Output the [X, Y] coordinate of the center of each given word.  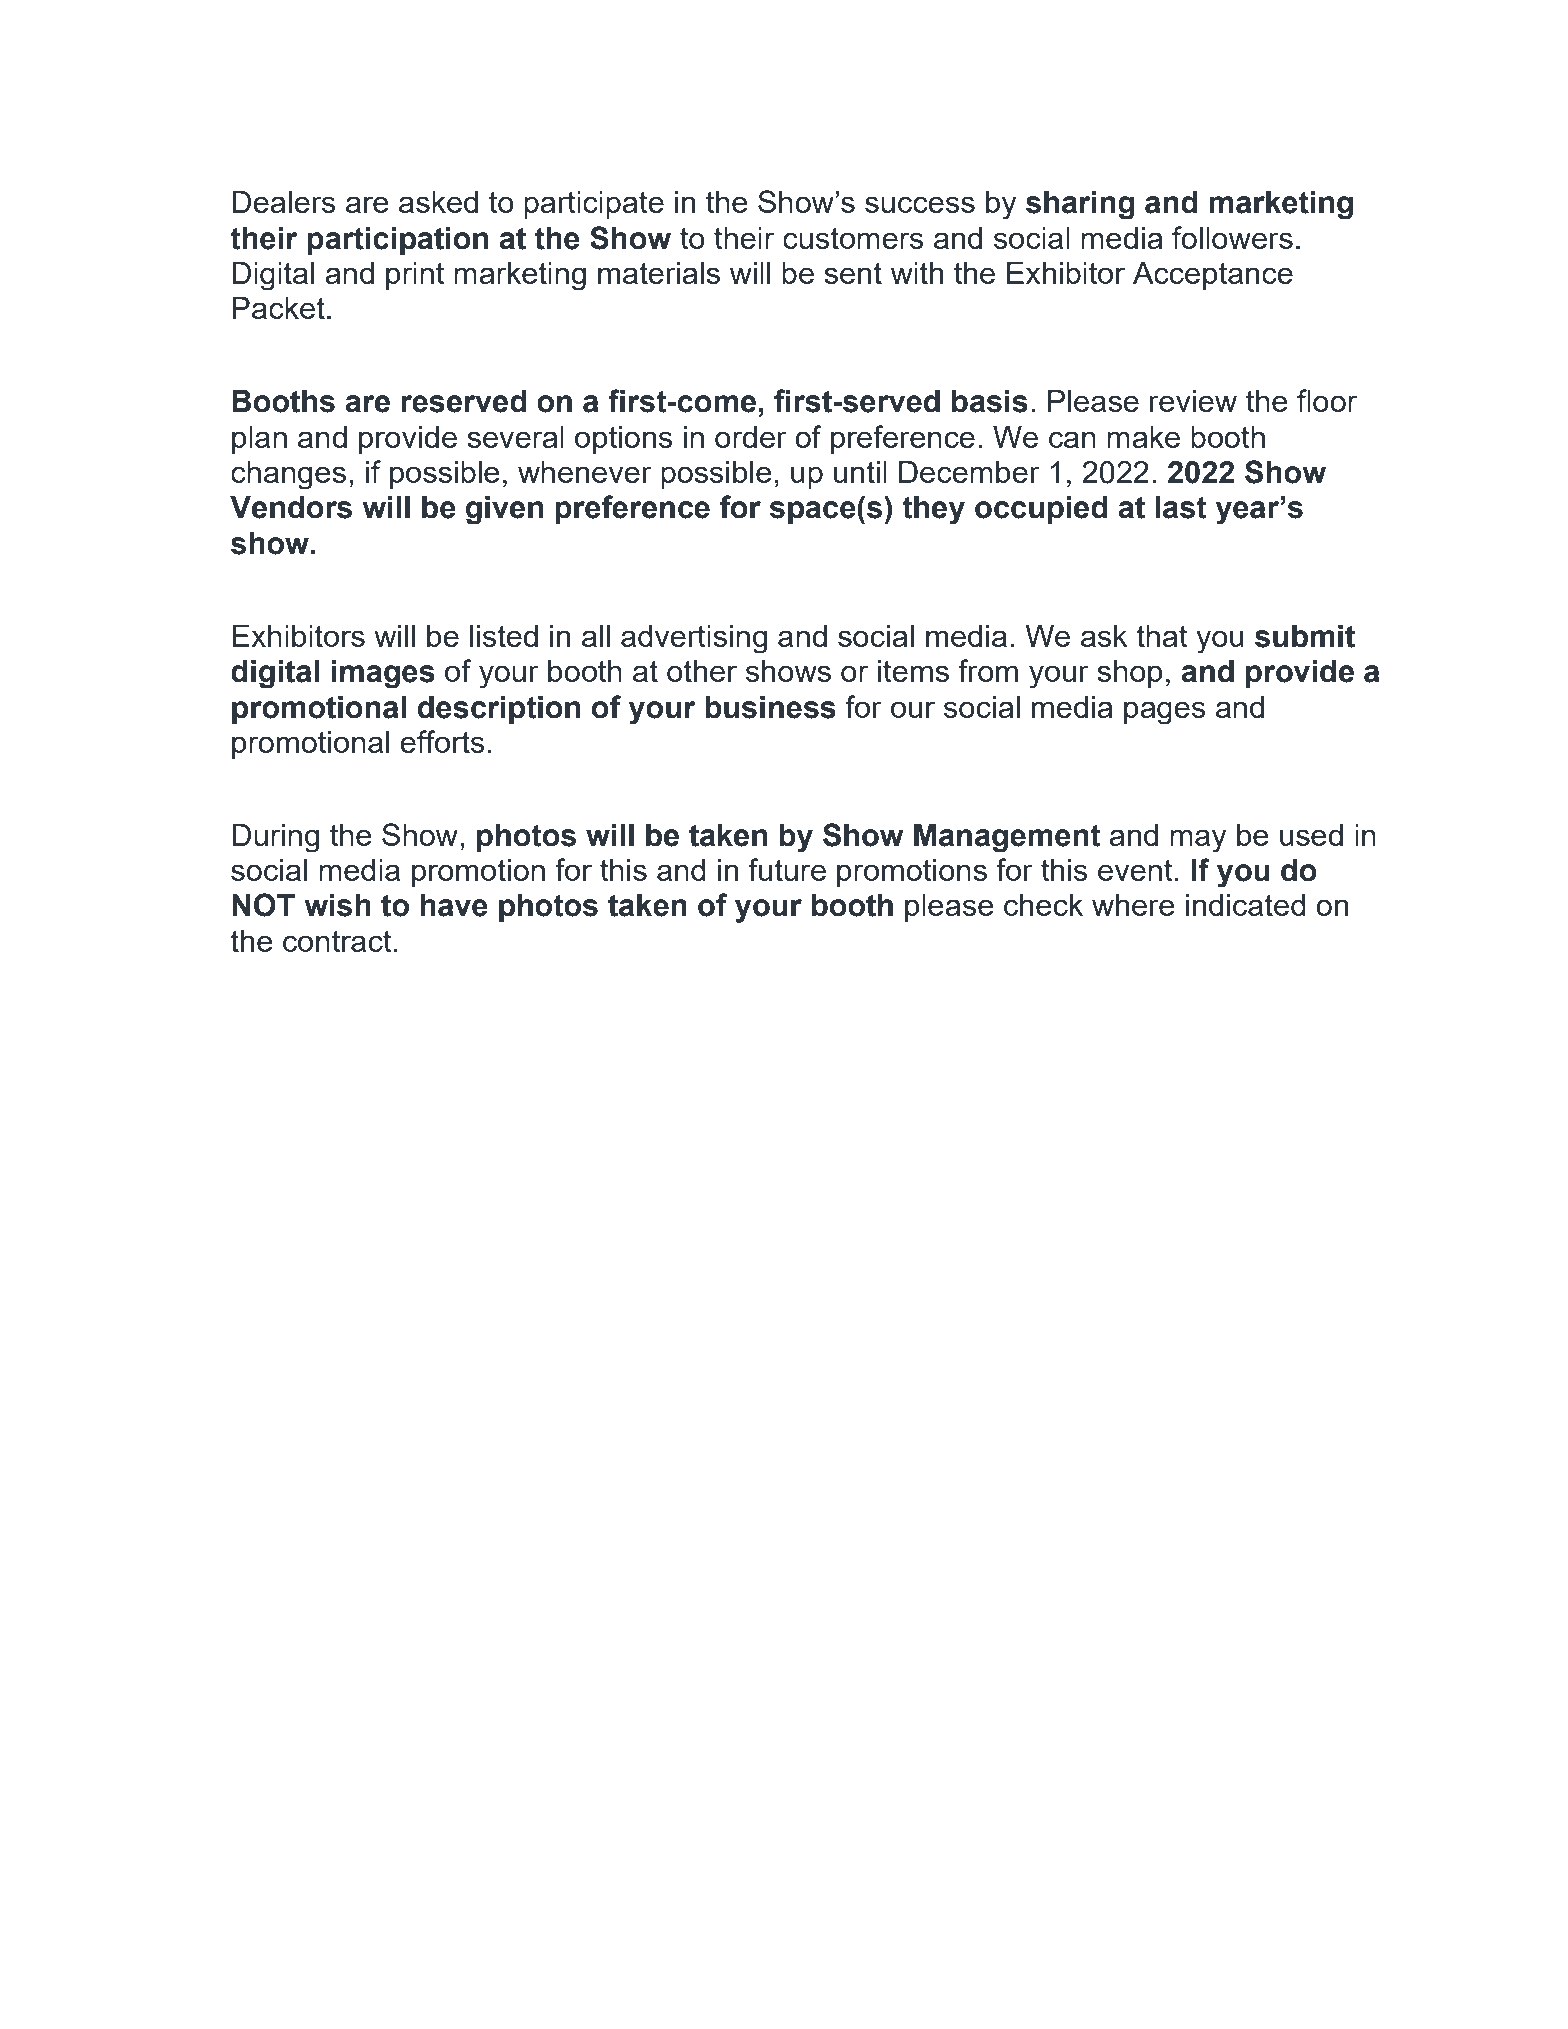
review [1193, 401]
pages [1165, 712]
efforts [442, 741]
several [515, 437]
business [770, 707]
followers [1232, 237]
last [1181, 507]
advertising [694, 639]
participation [397, 241]
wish [337, 905]
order [751, 437]
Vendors [291, 507]
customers [853, 238]
